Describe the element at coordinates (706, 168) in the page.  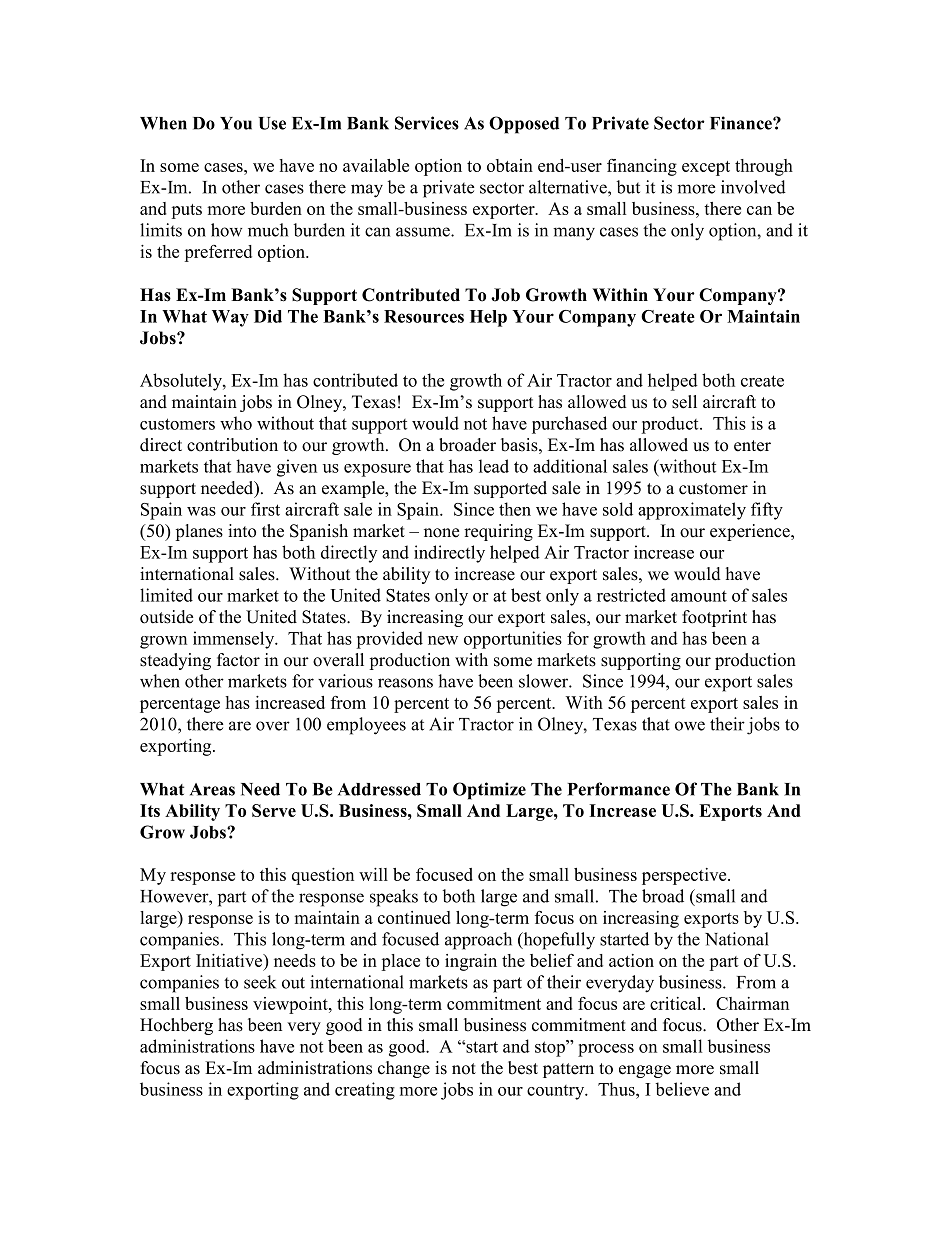
I see `except` at that location.
